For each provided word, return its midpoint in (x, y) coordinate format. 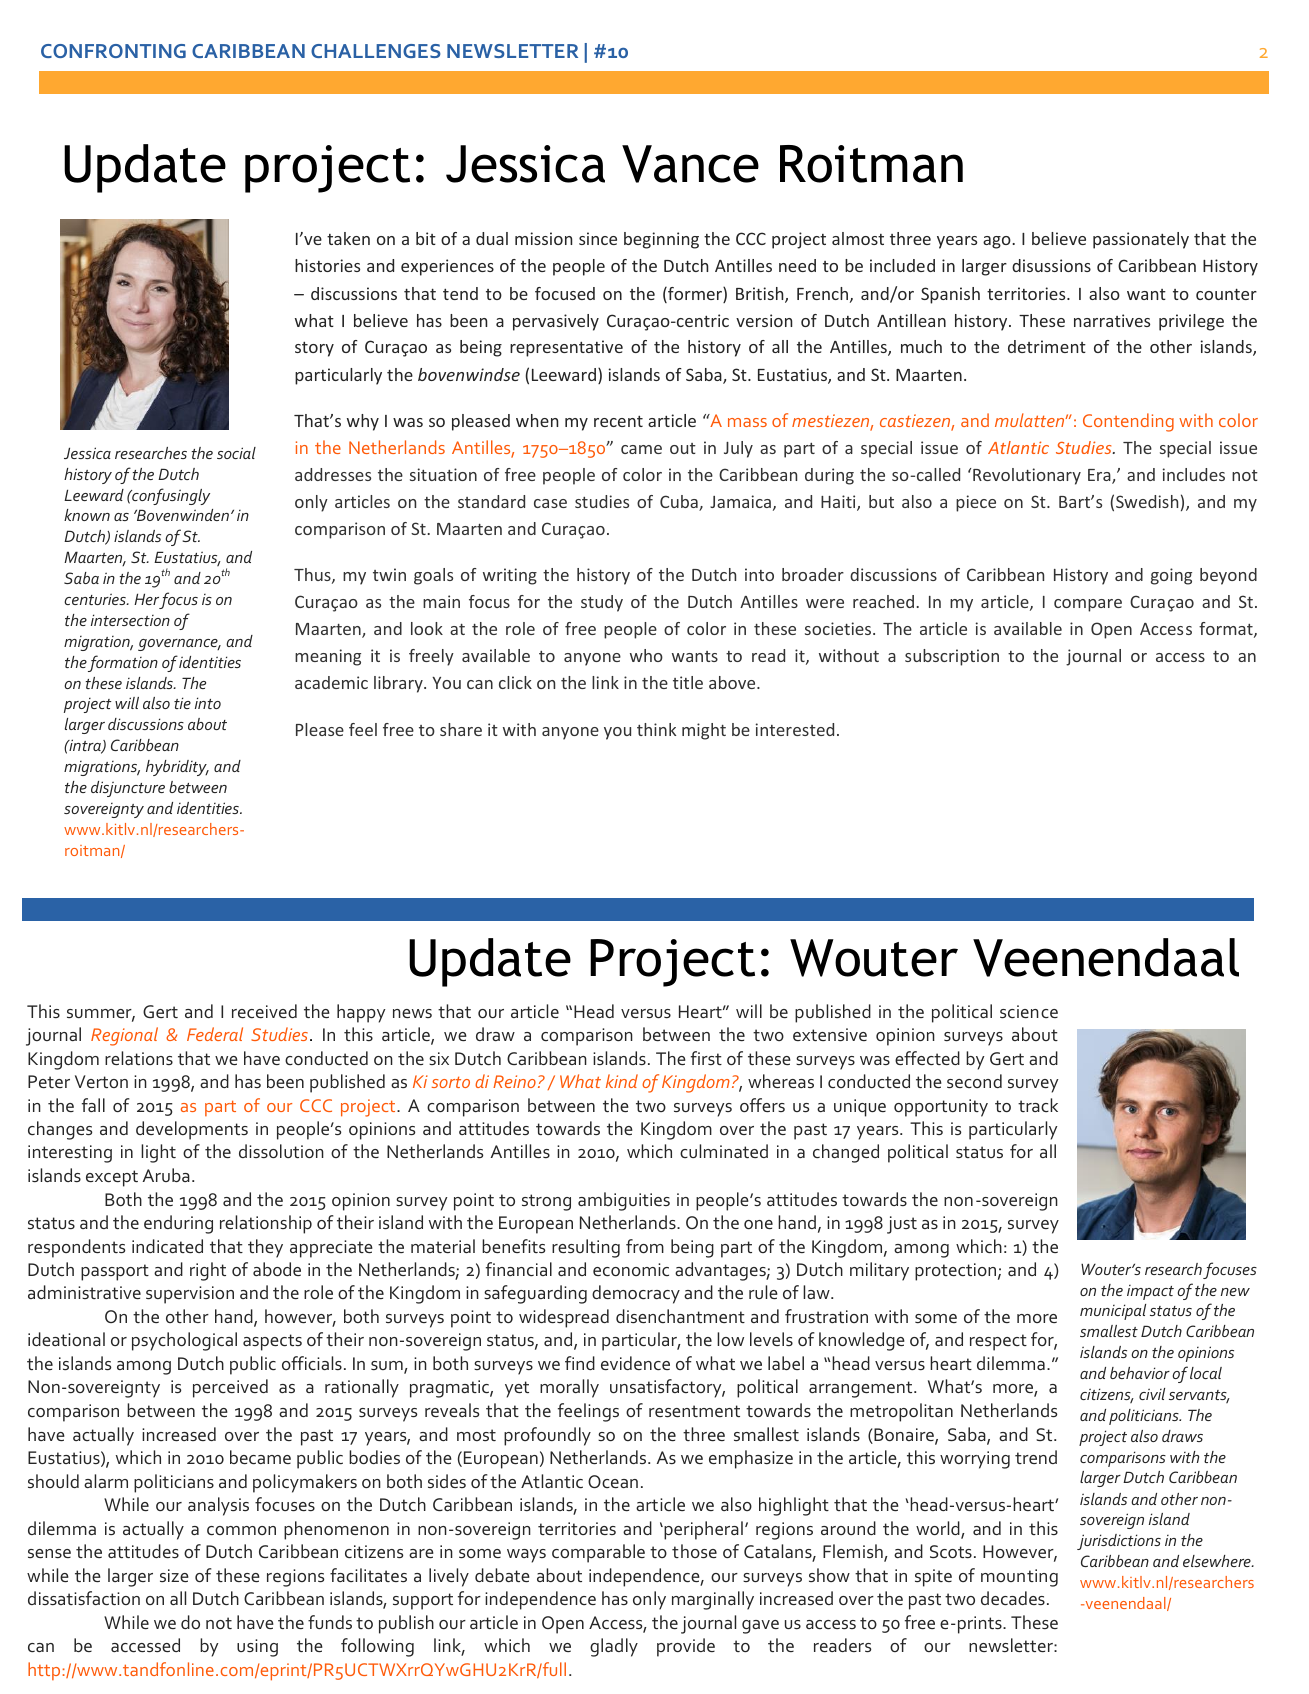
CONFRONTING (113, 51)
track (1038, 1105)
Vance (690, 164)
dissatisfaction (84, 1598)
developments (192, 1130)
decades (1013, 1598)
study (602, 603)
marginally (713, 1600)
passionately (1141, 240)
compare (1088, 605)
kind (622, 1081)
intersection (130, 620)
